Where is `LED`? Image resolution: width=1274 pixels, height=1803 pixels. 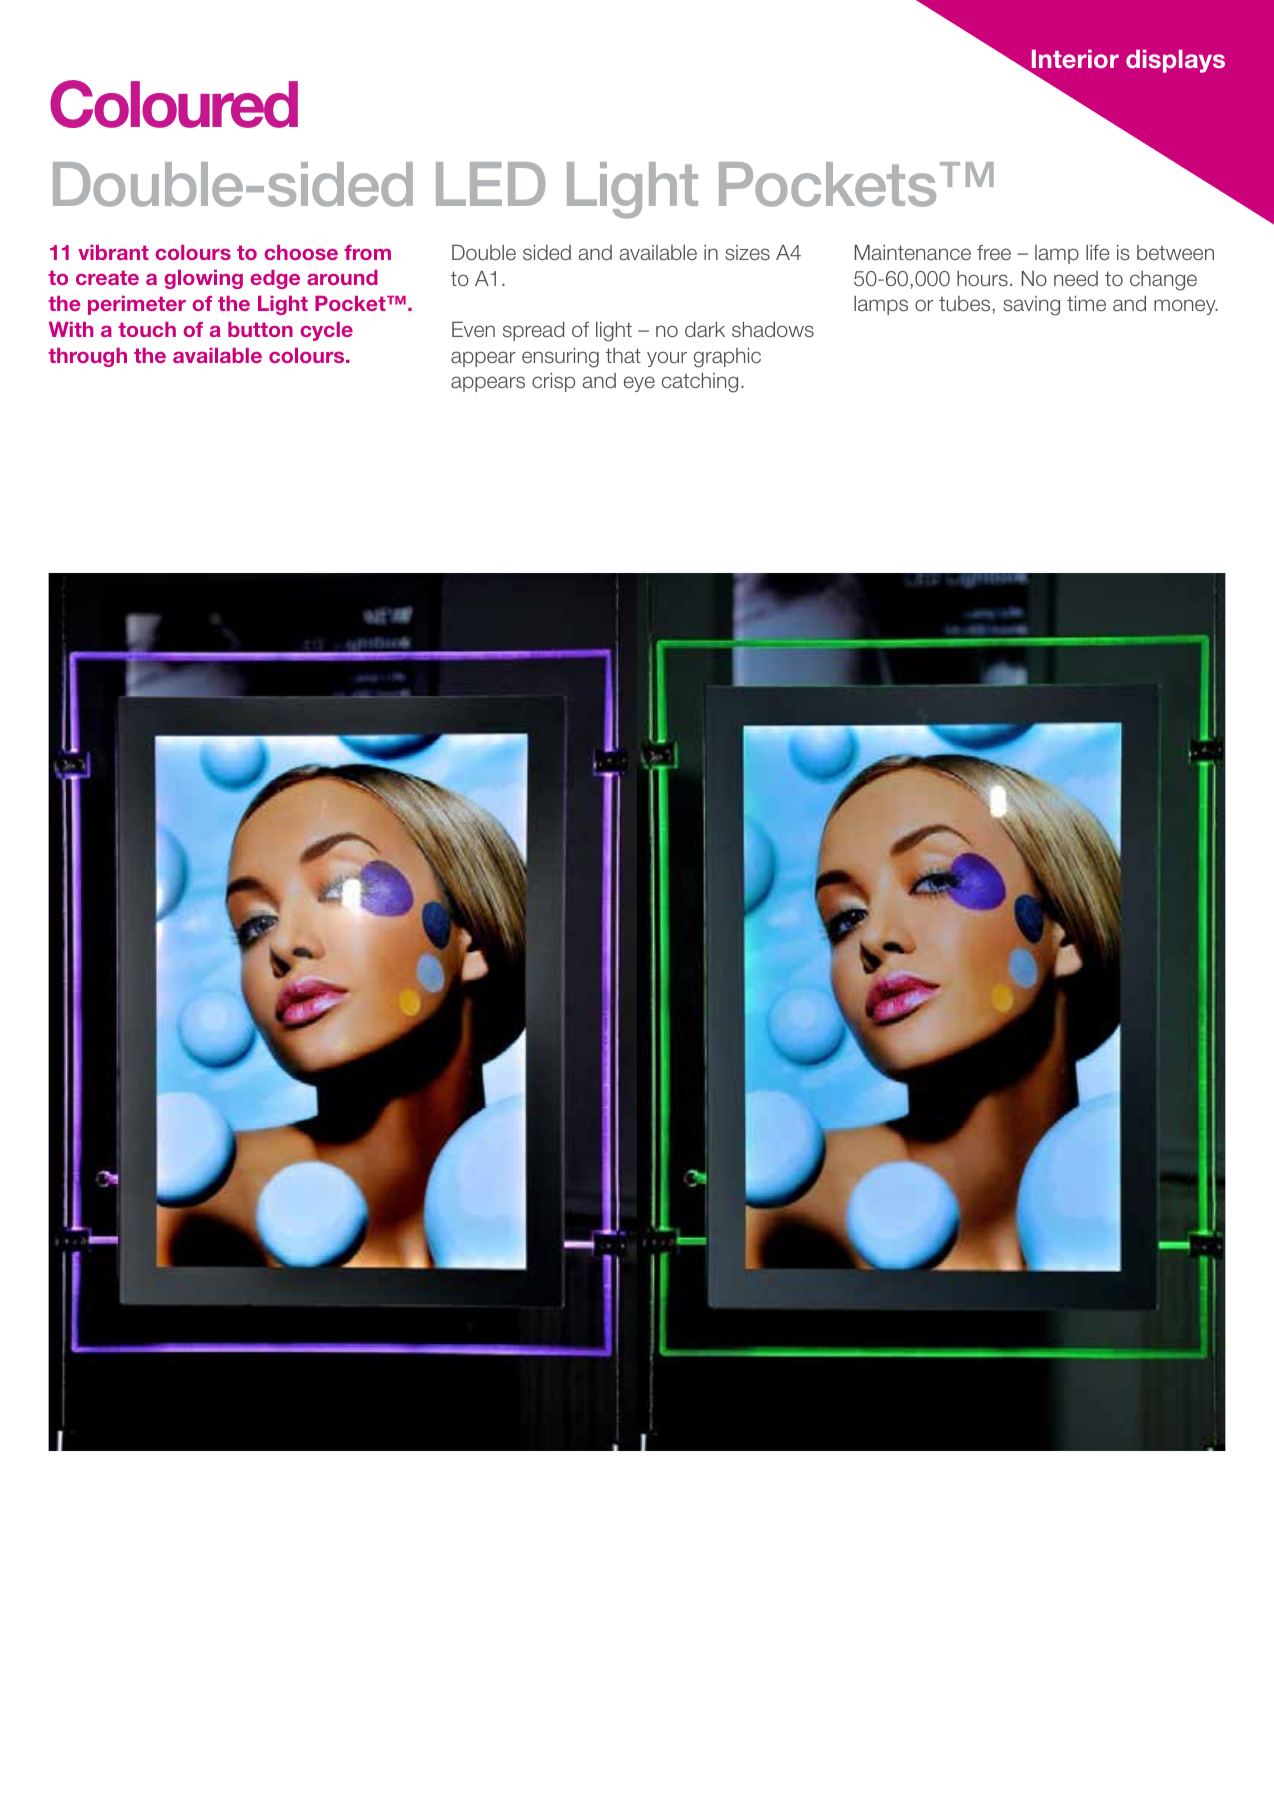
LED is located at coordinates (490, 184).
